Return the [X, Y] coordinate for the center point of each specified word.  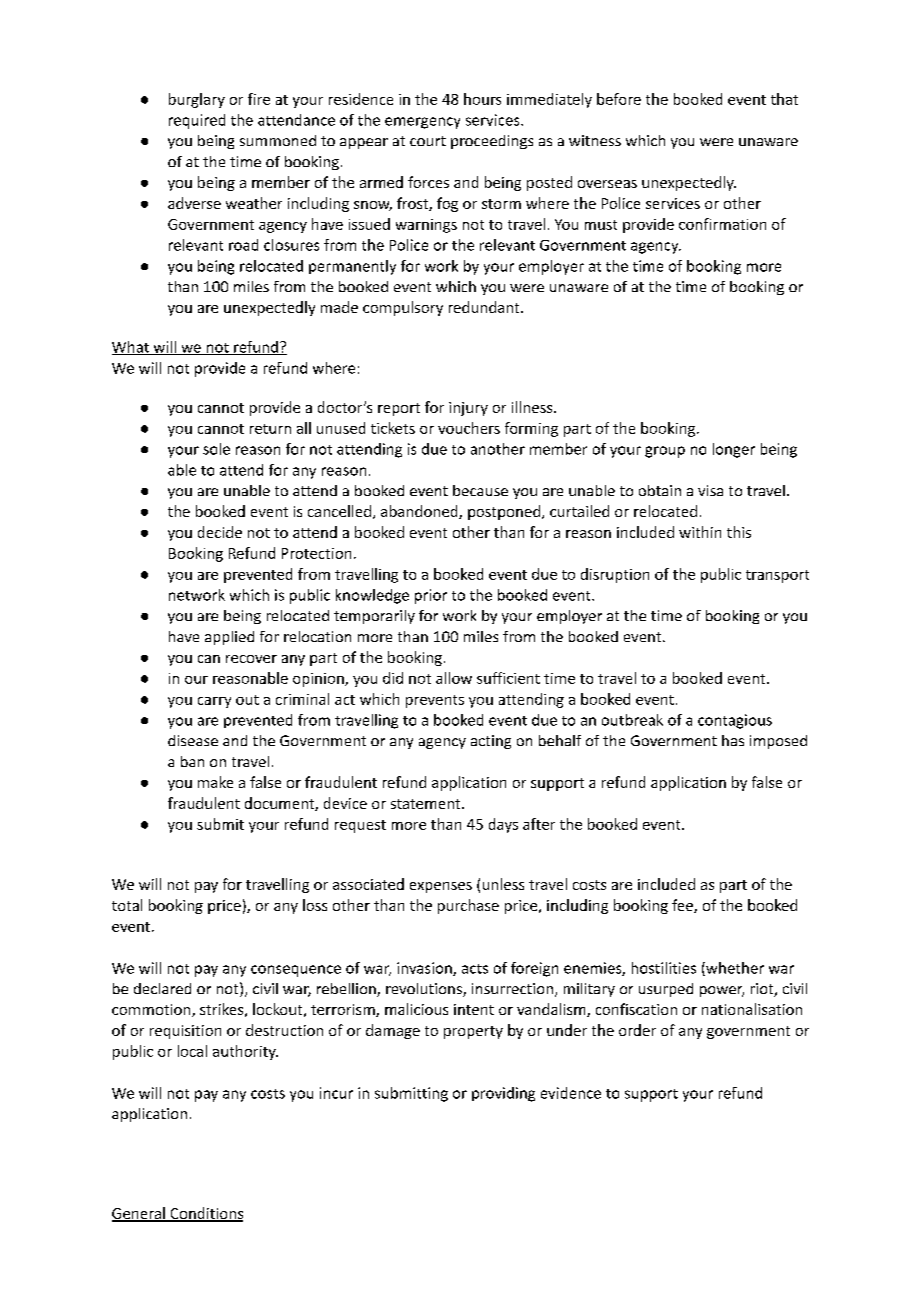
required [197, 121]
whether [734, 969]
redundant [485, 307]
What [131, 348]
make [215, 782]
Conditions [205, 1214]
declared [162, 988]
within [700, 532]
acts [475, 969]
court [428, 141]
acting [491, 742]
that [784, 99]
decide [220, 532]
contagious [735, 721]
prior [431, 596]
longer [734, 450]
